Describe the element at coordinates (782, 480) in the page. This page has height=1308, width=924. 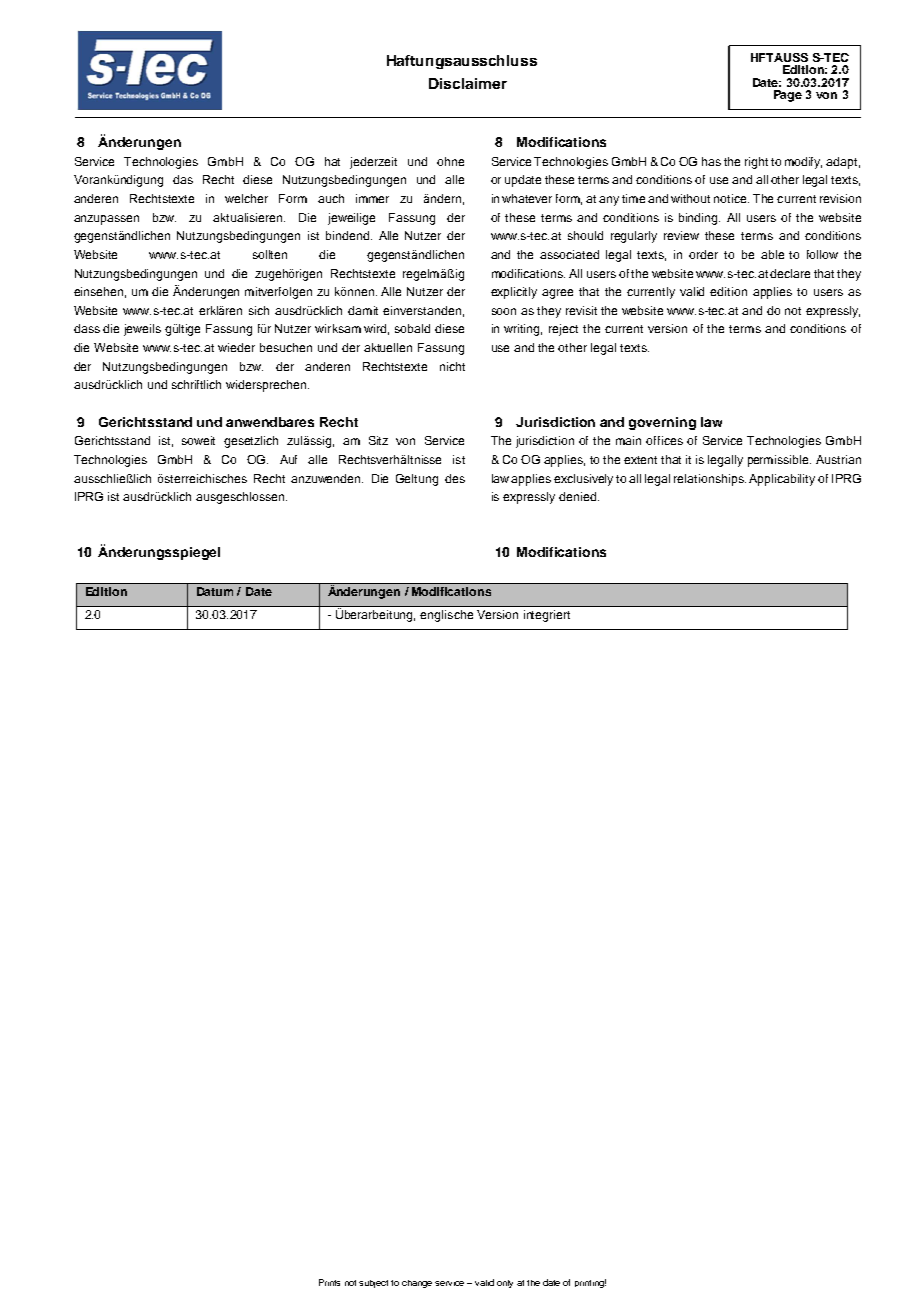
I see `Applicability` at that location.
